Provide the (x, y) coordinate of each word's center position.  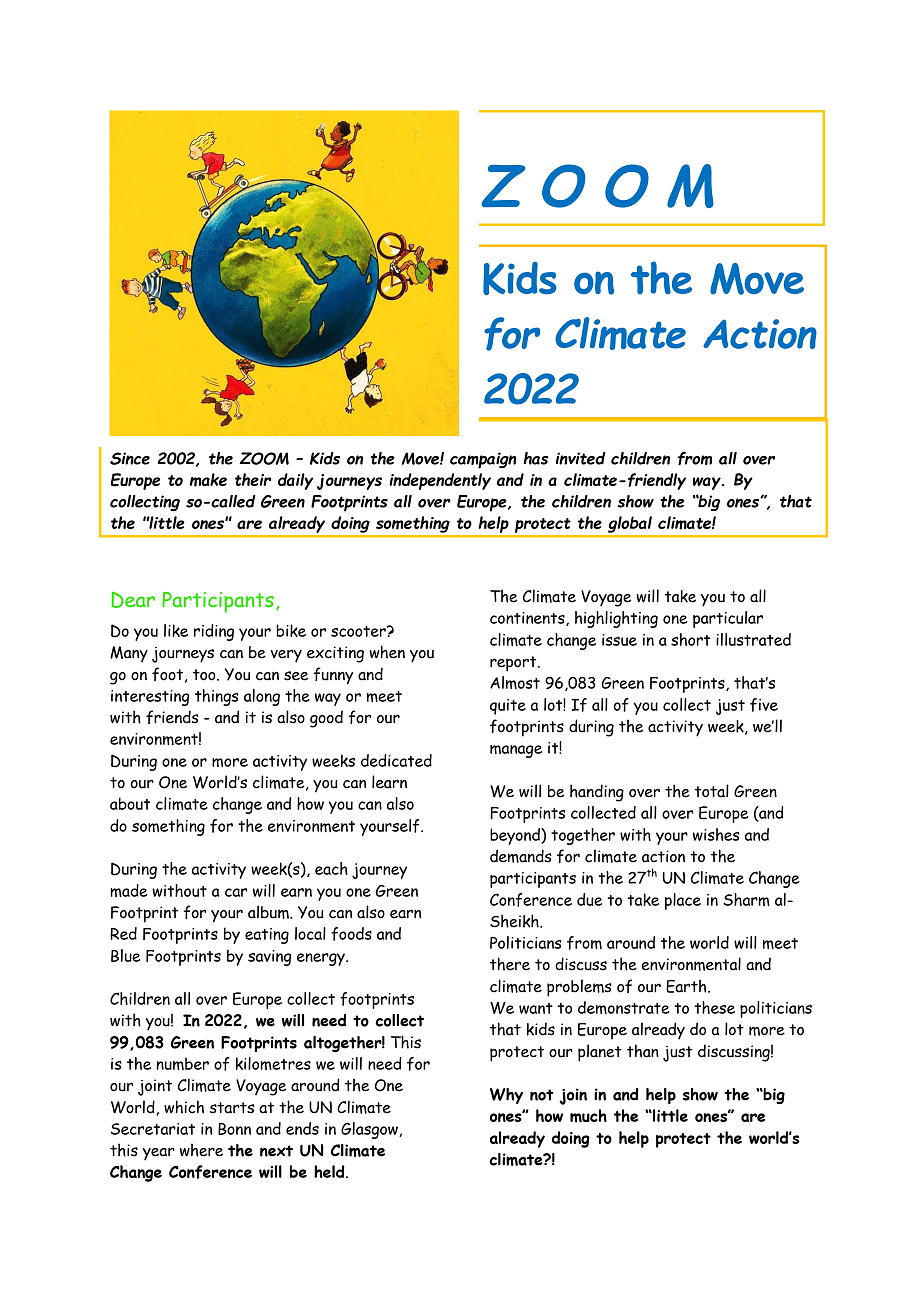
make (208, 480)
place (683, 901)
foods (351, 934)
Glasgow (370, 1130)
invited (581, 458)
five (764, 705)
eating (267, 936)
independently (440, 481)
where (201, 1150)
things (217, 697)
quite (508, 707)
